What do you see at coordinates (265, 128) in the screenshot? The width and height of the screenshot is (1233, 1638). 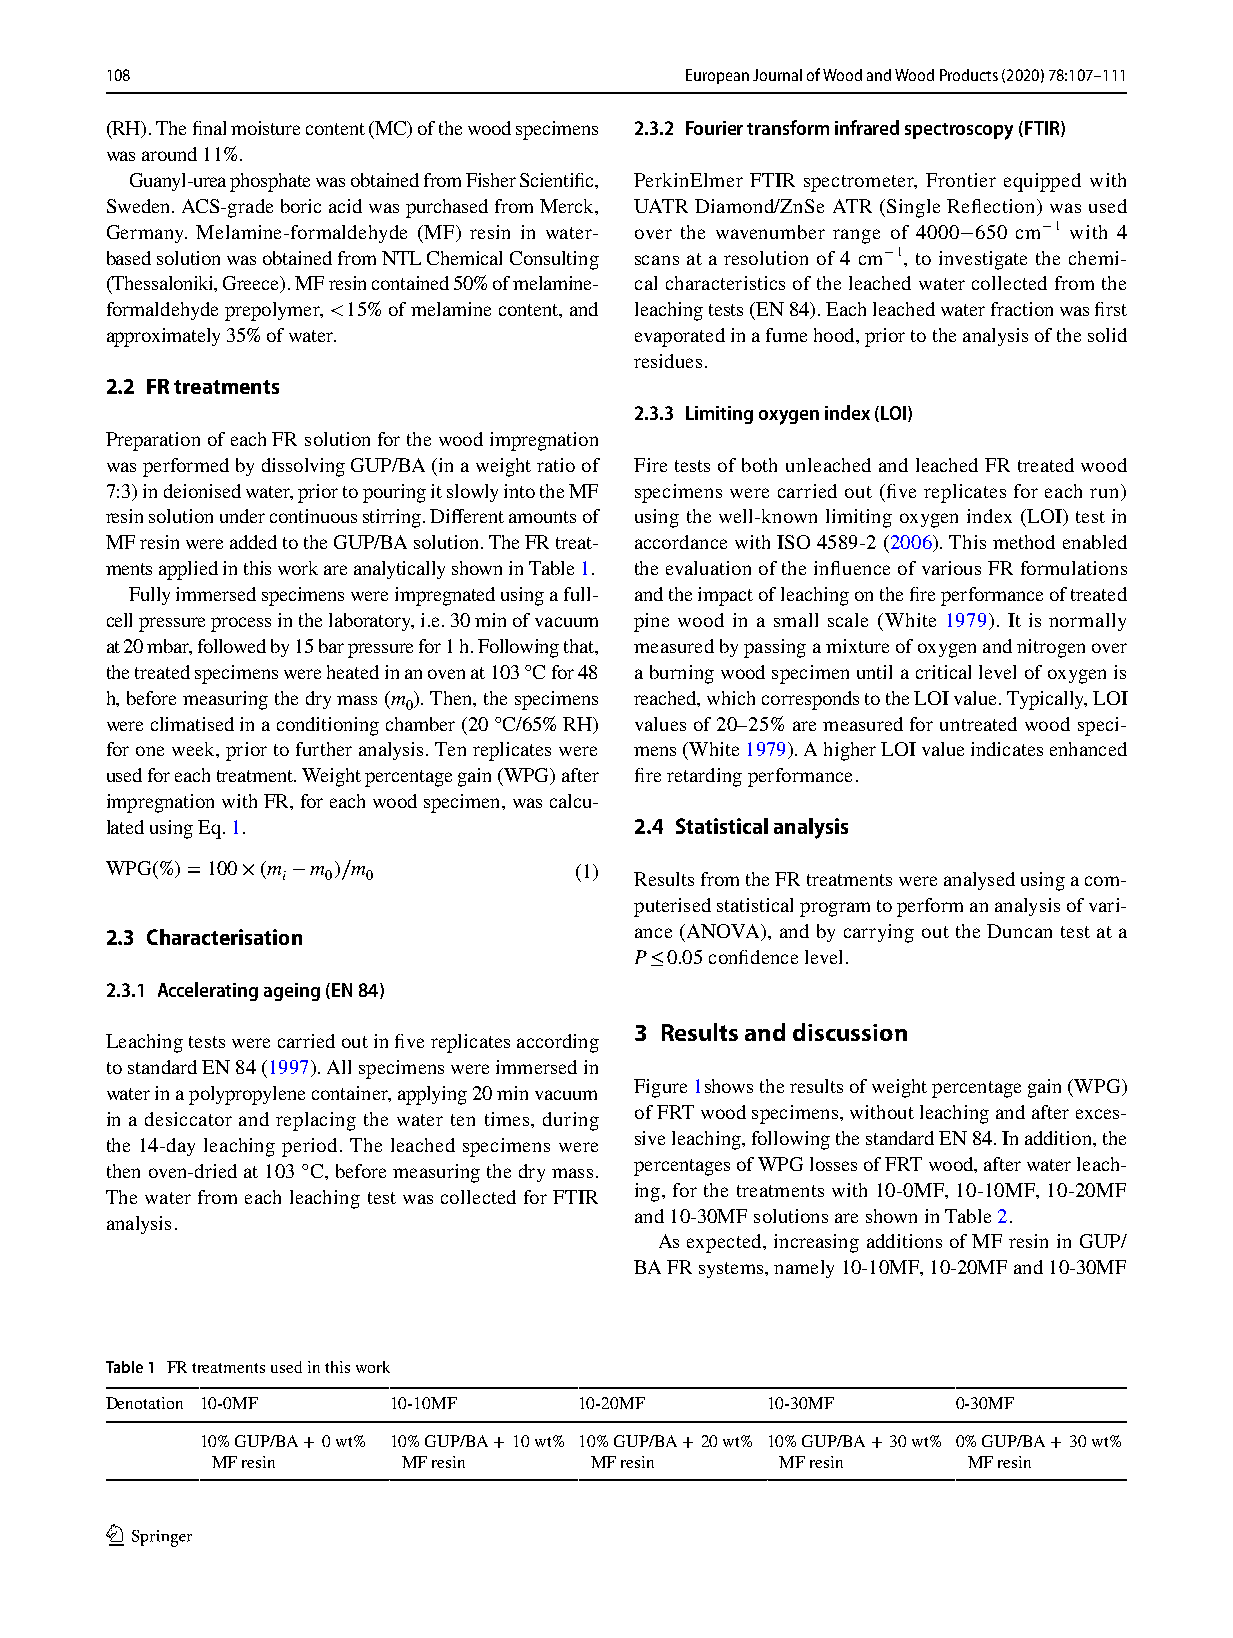 I see `moisture` at bounding box center [265, 128].
